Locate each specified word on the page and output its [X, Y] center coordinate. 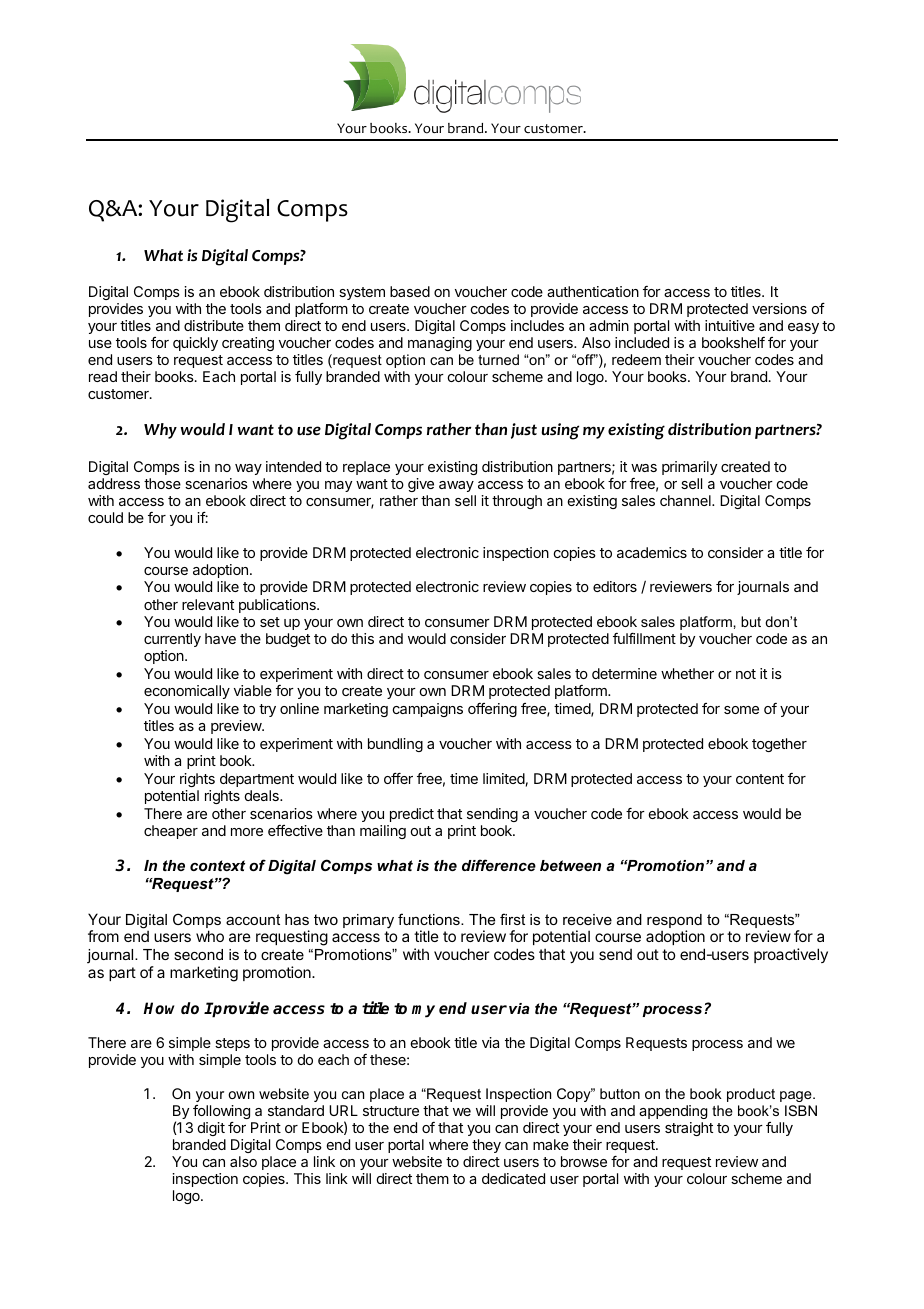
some [741, 710]
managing [440, 344]
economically [187, 692]
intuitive [730, 325]
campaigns [428, 710]
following [221, 1112]
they [486, 1146]
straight [689, 1129]
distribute [214, 325]
